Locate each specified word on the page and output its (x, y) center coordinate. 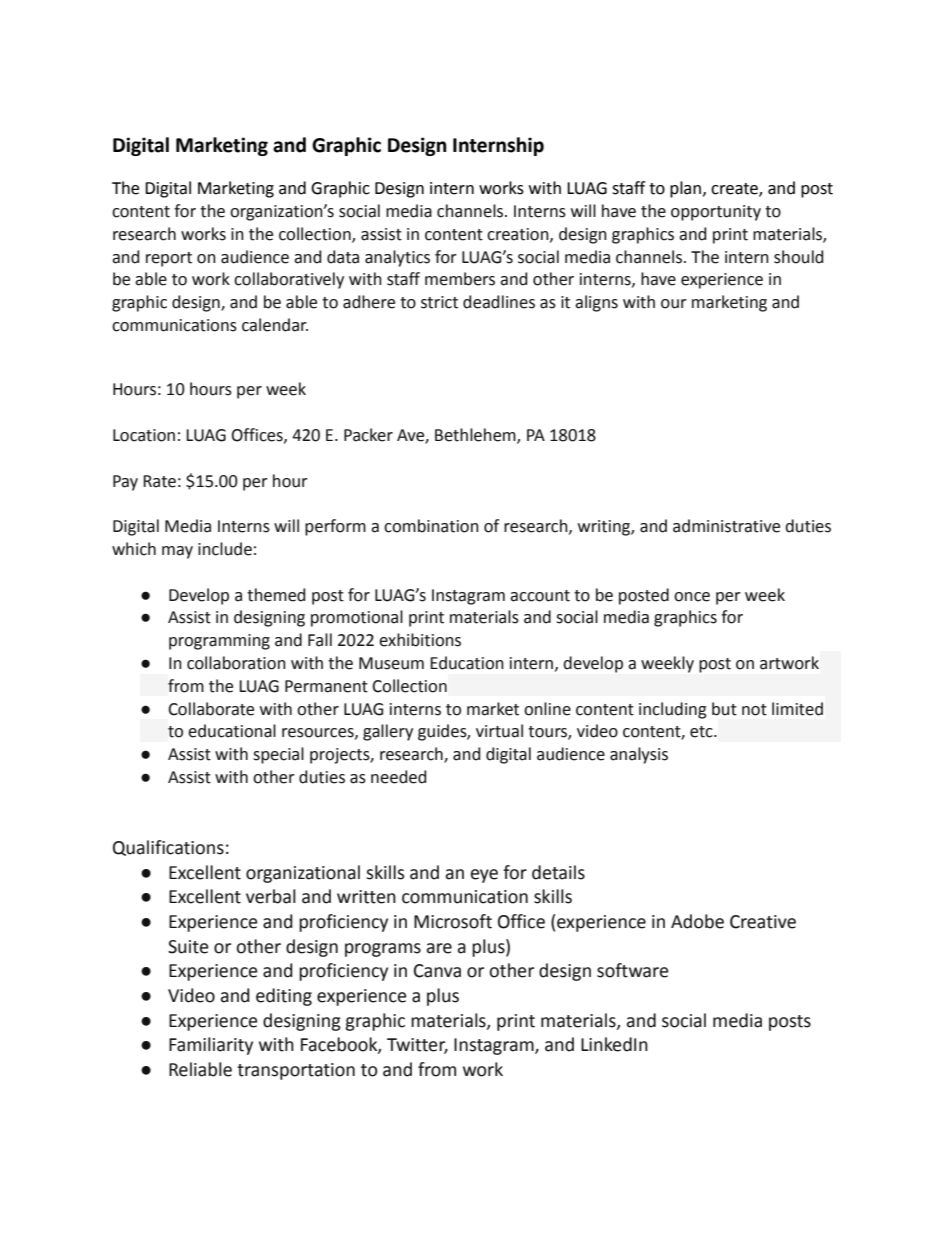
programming (219, 642)
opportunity (716, 213)
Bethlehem (476, 436)
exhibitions (420, 640)
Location (144, 435)
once (692, 597)
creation (519, 235)
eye (484, 876)
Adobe (697, 921)
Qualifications (168, 848)
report (169, 259)
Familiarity (211, 1046)
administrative (726, 526)
